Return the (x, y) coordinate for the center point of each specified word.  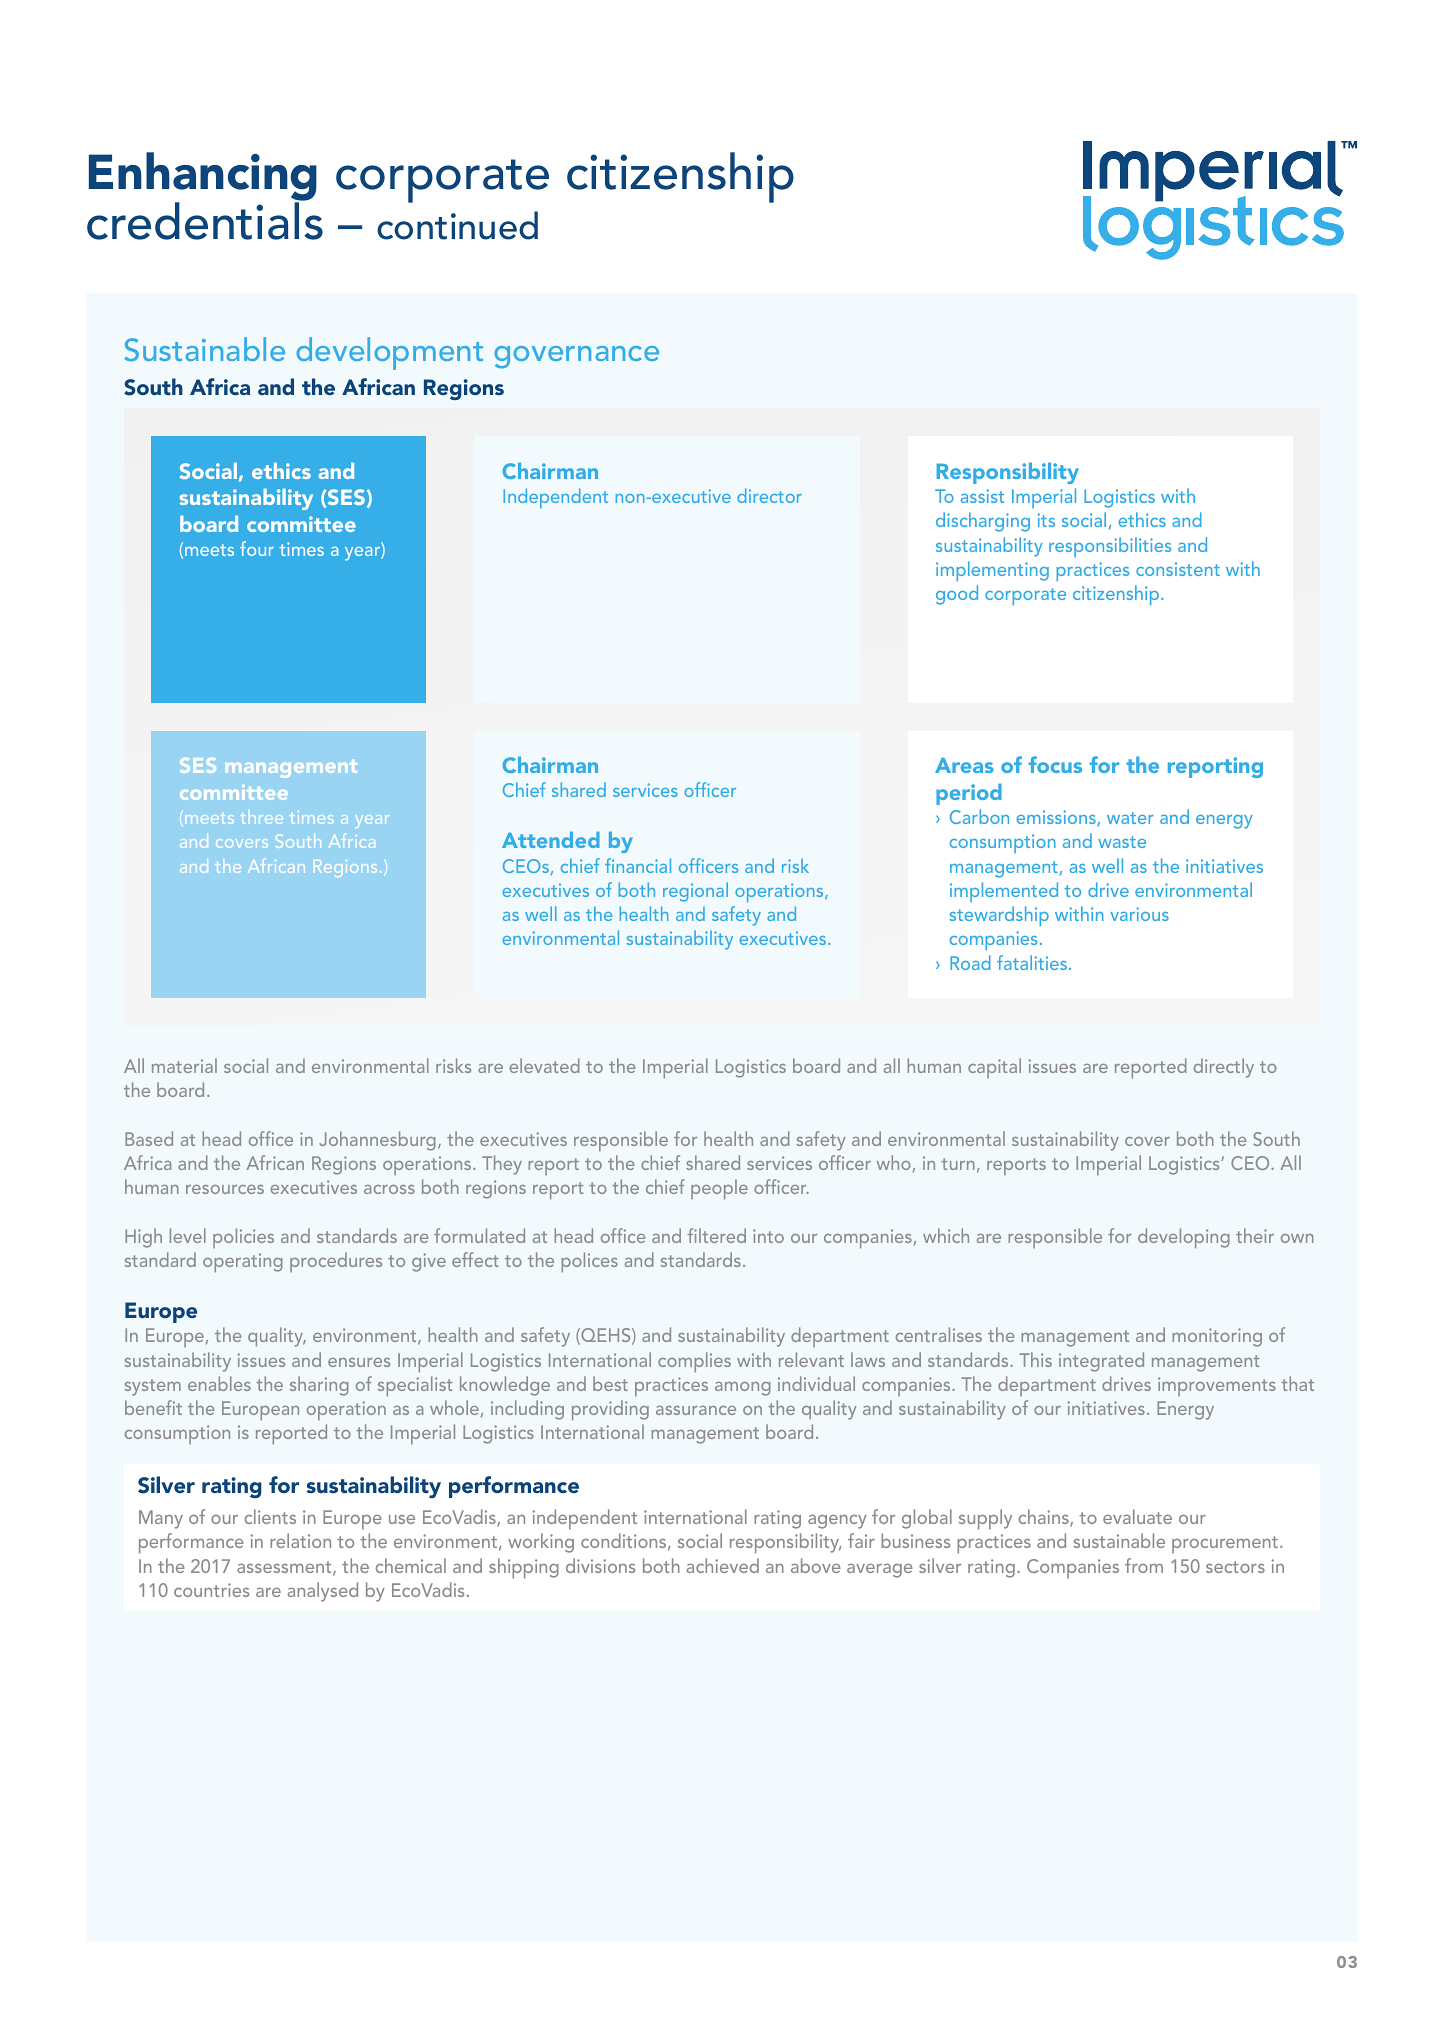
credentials (205, 221)
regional (695, 892)
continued (457, 225)
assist (982, 496)
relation (300, 1540)
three (261, 818)
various (1139, 914)
